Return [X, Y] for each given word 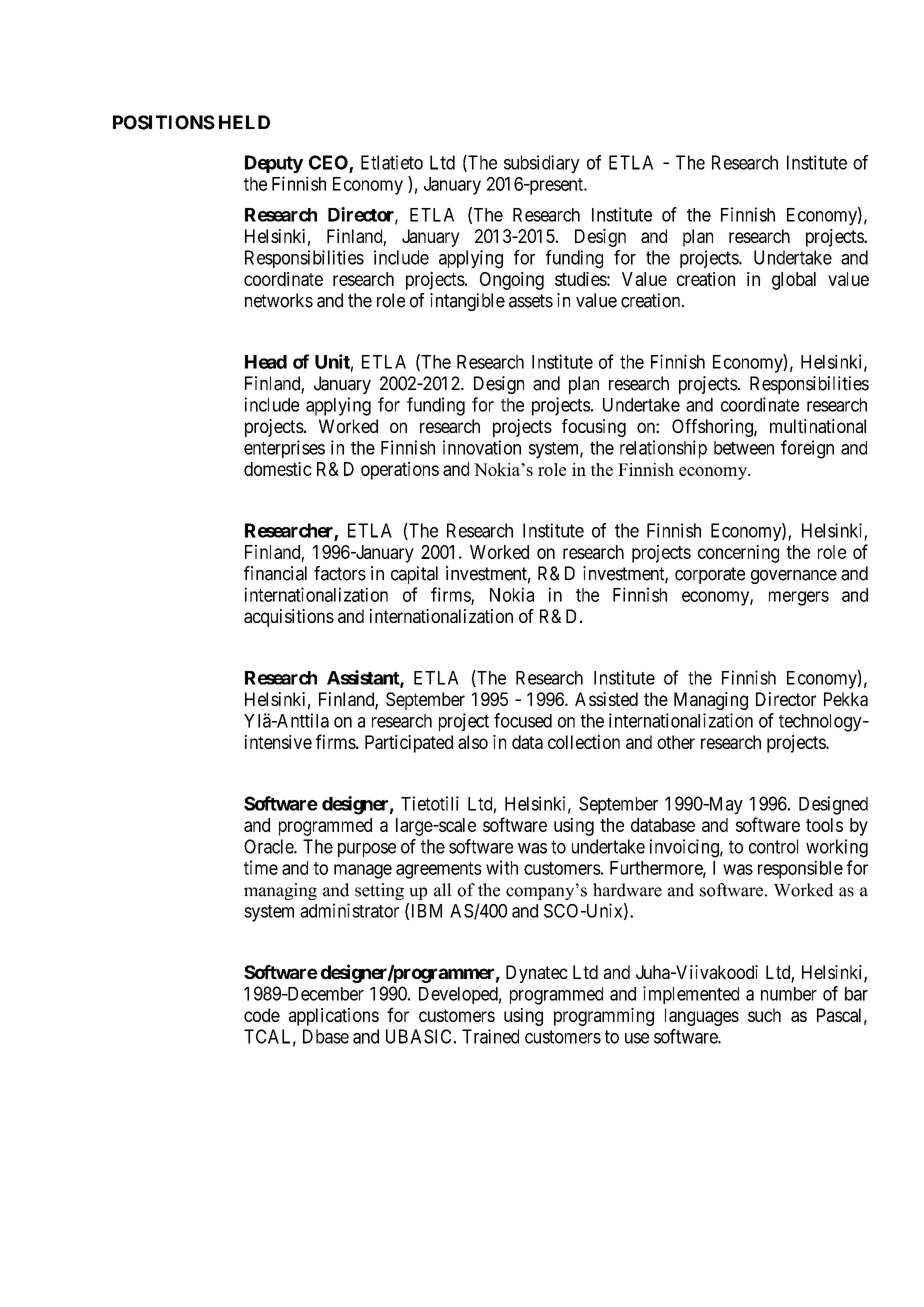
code [262, 1015]
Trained [490, 1036]
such [764, 1015]
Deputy [274, 164]
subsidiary [542, 164]
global [794, 281]
